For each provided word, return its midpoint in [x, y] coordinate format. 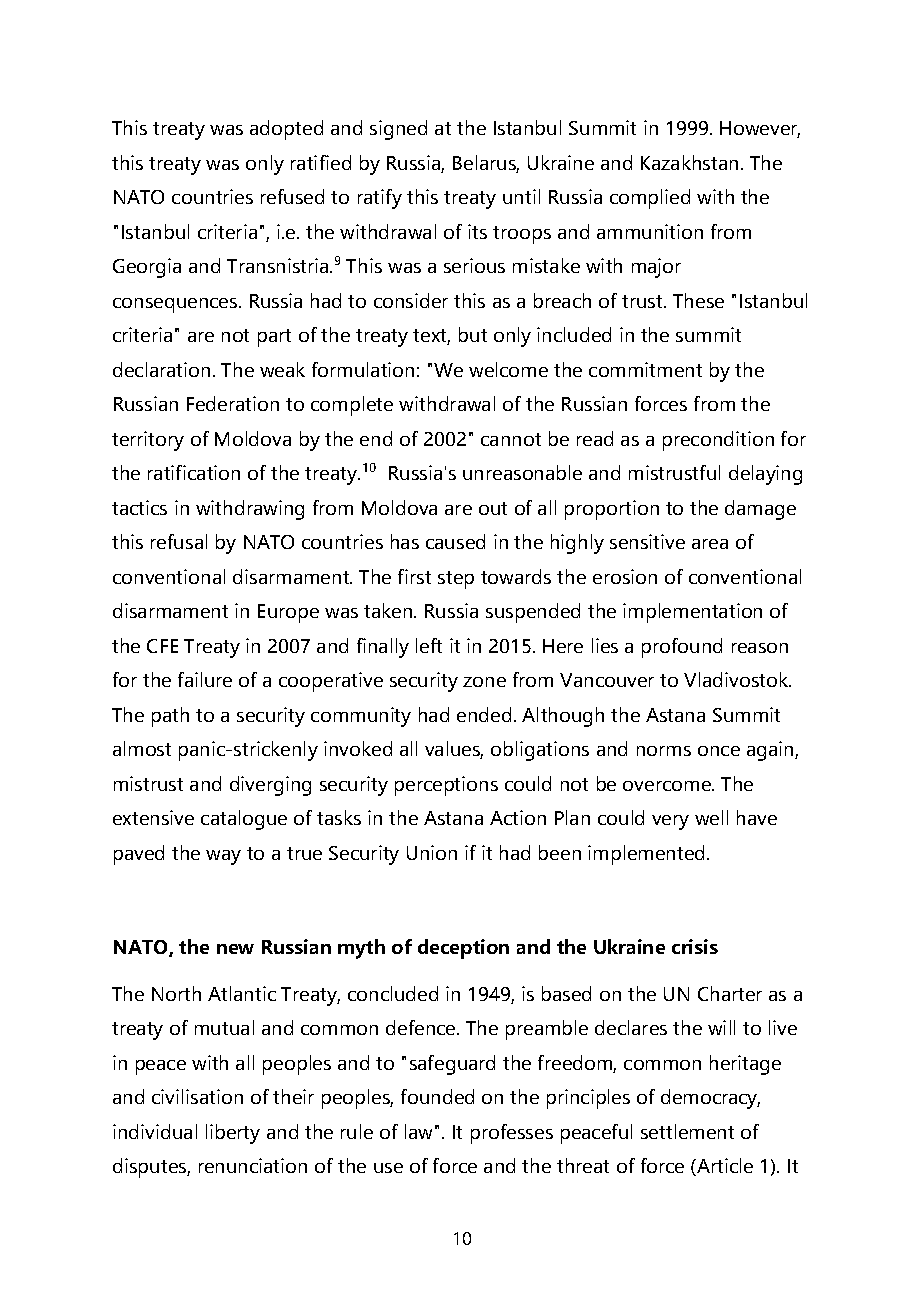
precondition [718, 441]
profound [682, 648]
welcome [508, 369]
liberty [233, 1134]
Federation [233, 403]
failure [205, 679]
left [429, 645]
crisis [695, 946]
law [418, 1131]
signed [398, 130]
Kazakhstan [689, 162]
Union [432, 852]
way [223, 857]
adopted [286, 130]
